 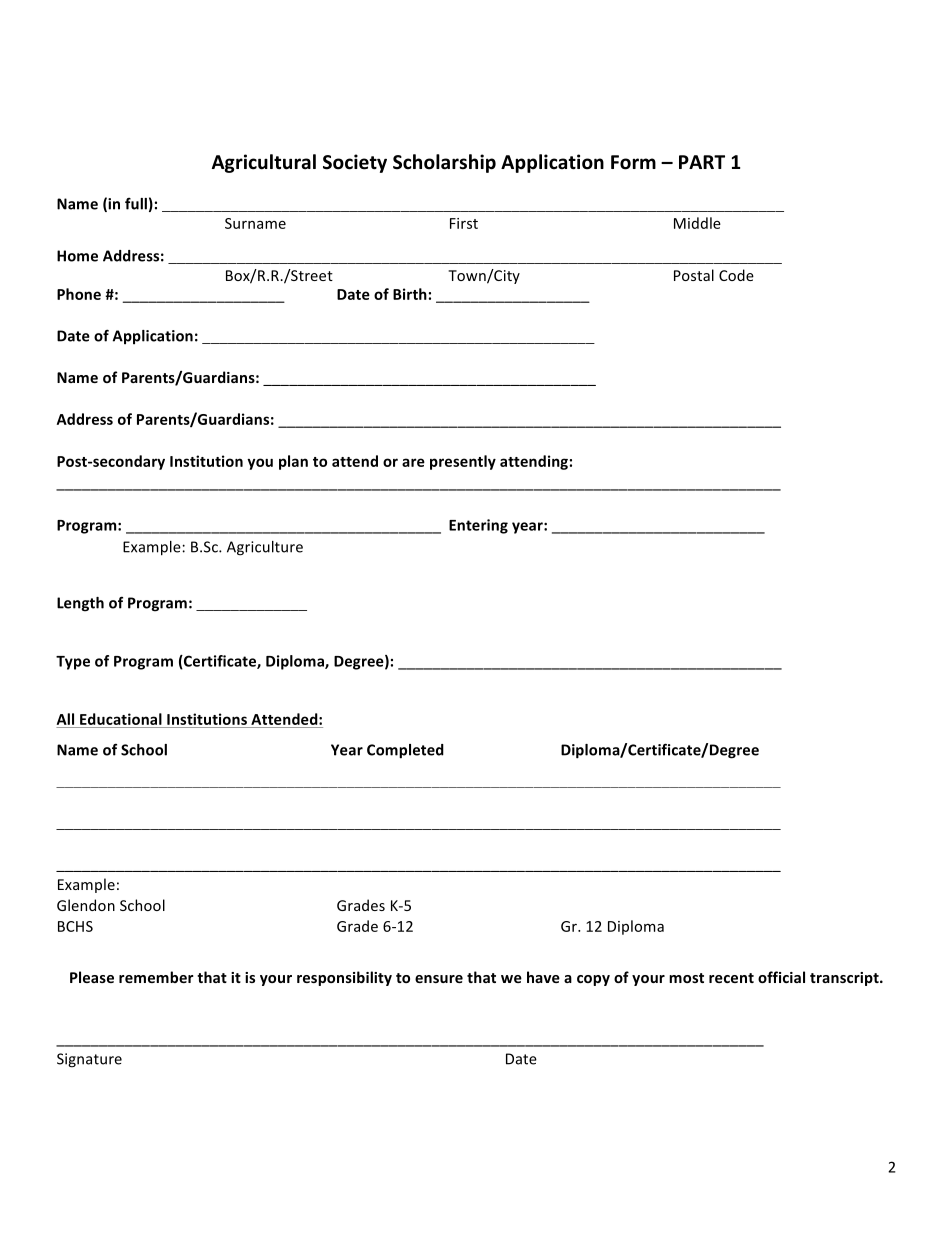 What do you see at coordinates (293, 462) in the page?
I see `plan` at bounding box center [293, 462].
